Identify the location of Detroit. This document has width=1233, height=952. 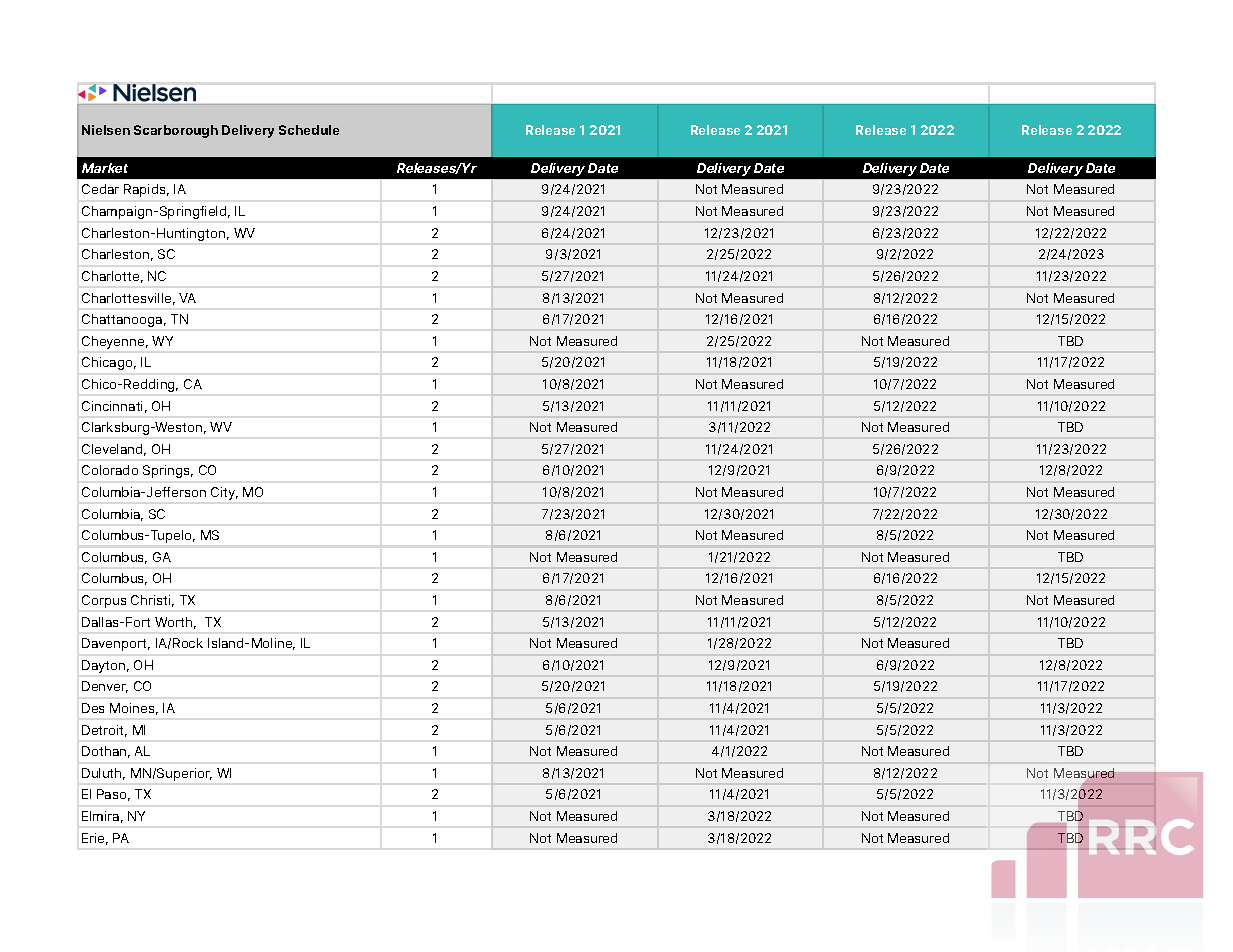
(104, 731).
